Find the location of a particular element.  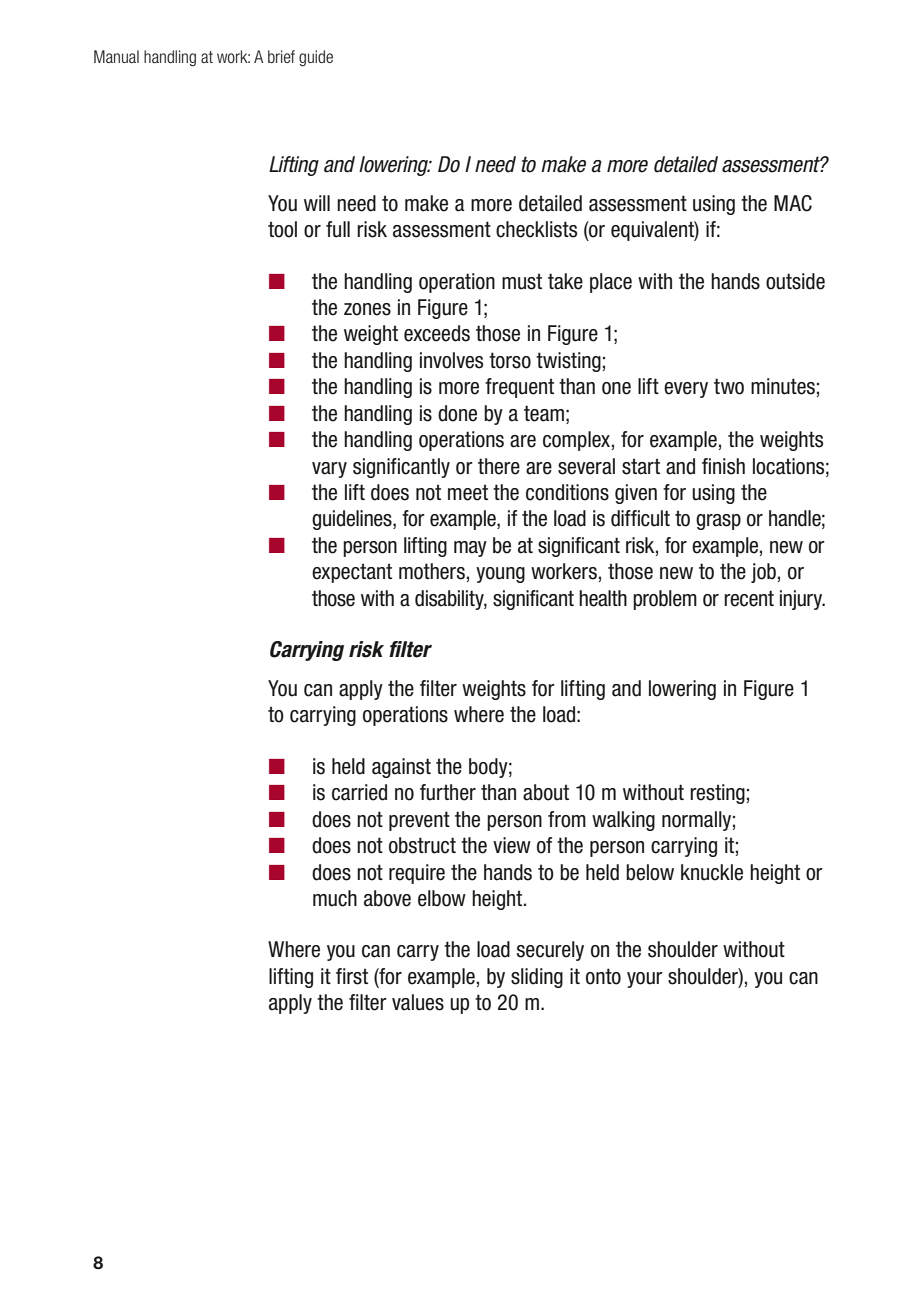

values is located at coordinates (418, 1002).
